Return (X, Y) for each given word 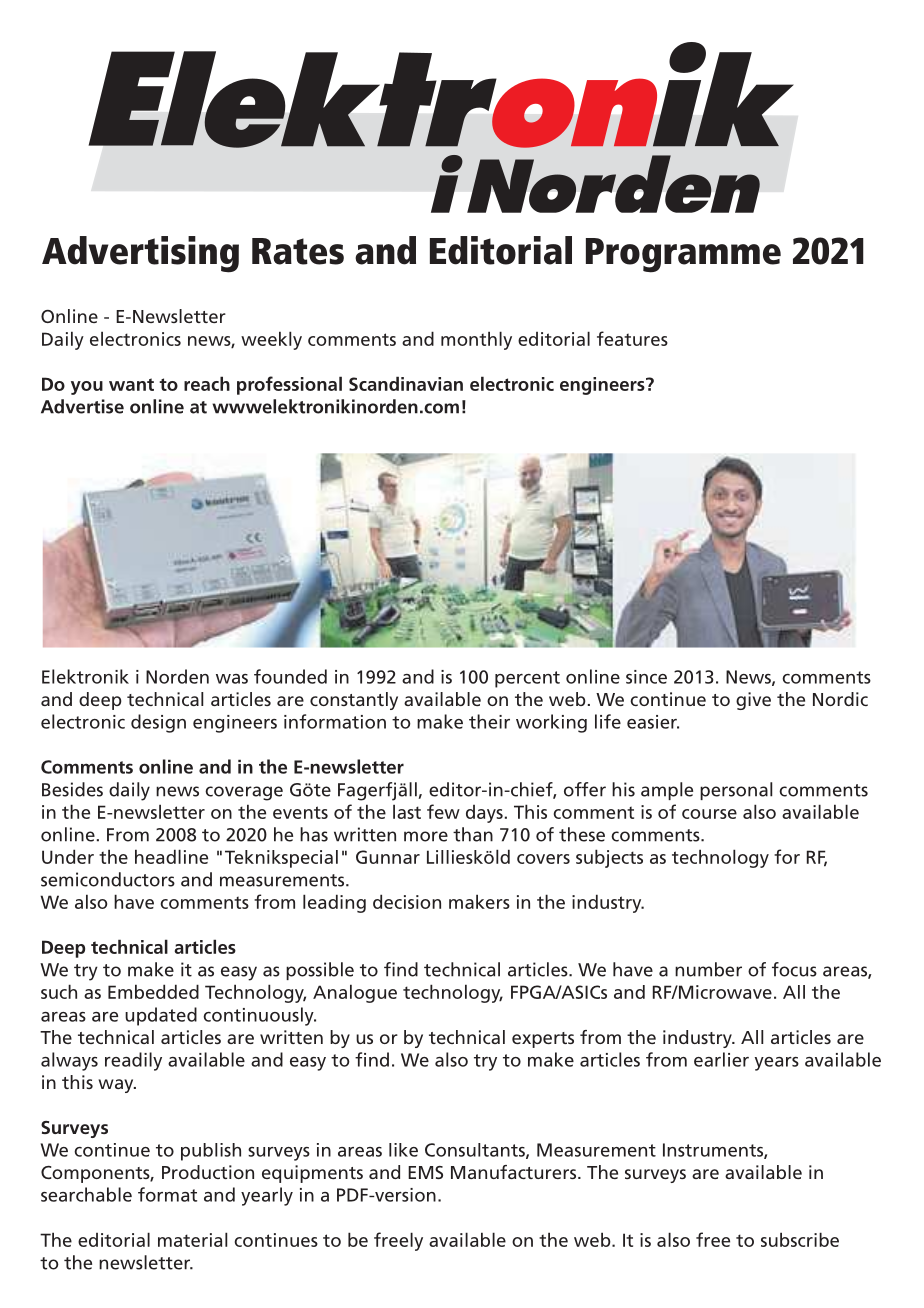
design (158, 723)
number (708, 969)
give (753, 701)
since (646, 677)
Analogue (355, 993)
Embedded (153, 991)
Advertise (82, 406)
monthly (476, 340)
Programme (683, 255)
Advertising (140, 254)
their (489, 721)
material (192, 1239)
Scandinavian (406, 383)
